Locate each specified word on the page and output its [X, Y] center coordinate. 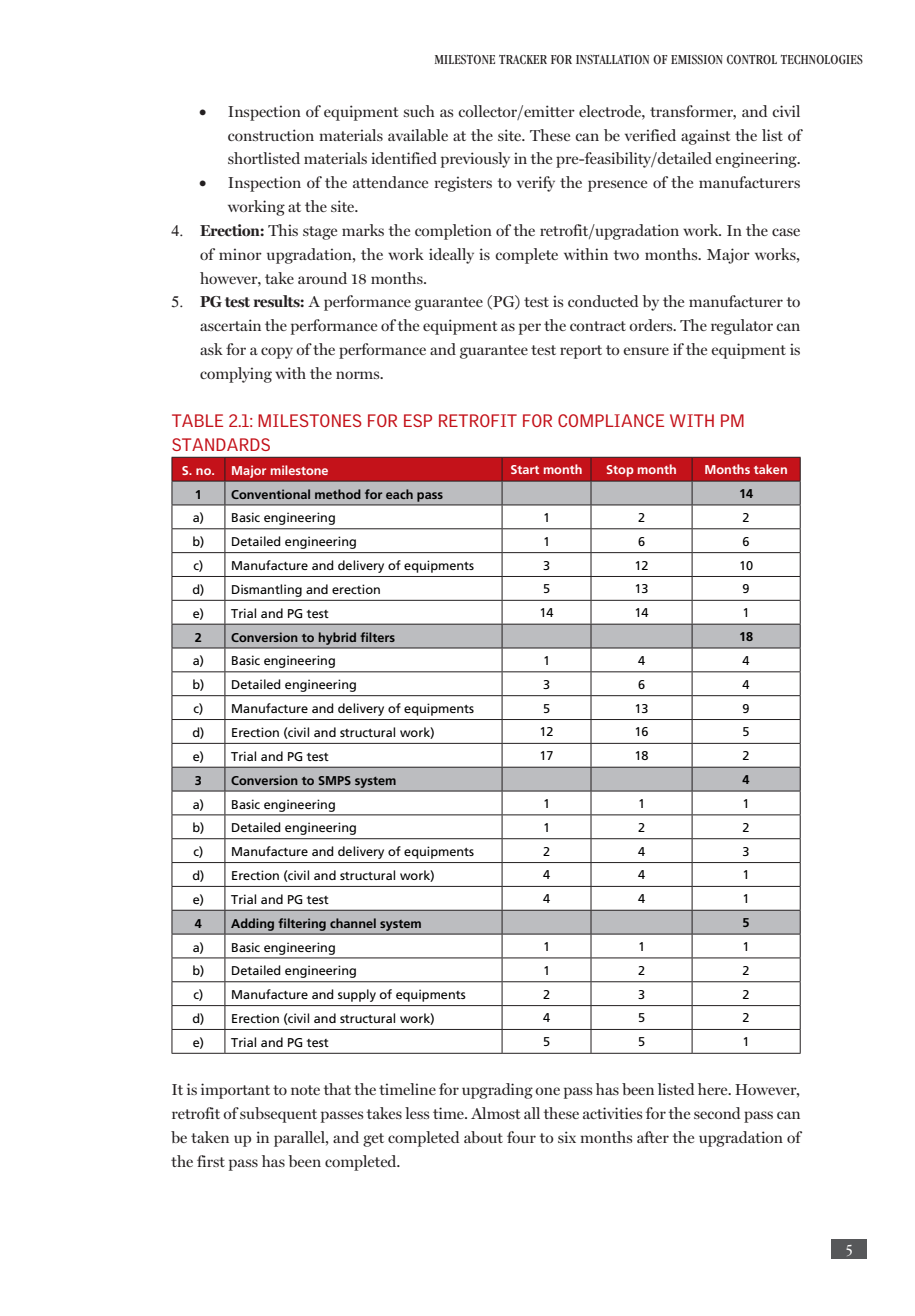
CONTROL [752, 60]
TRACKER [523, 60]
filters [377, 637]
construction [271, 135]
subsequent [278, 1115]
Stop [620, 471]
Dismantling [267, 590]
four [521, 1137]
